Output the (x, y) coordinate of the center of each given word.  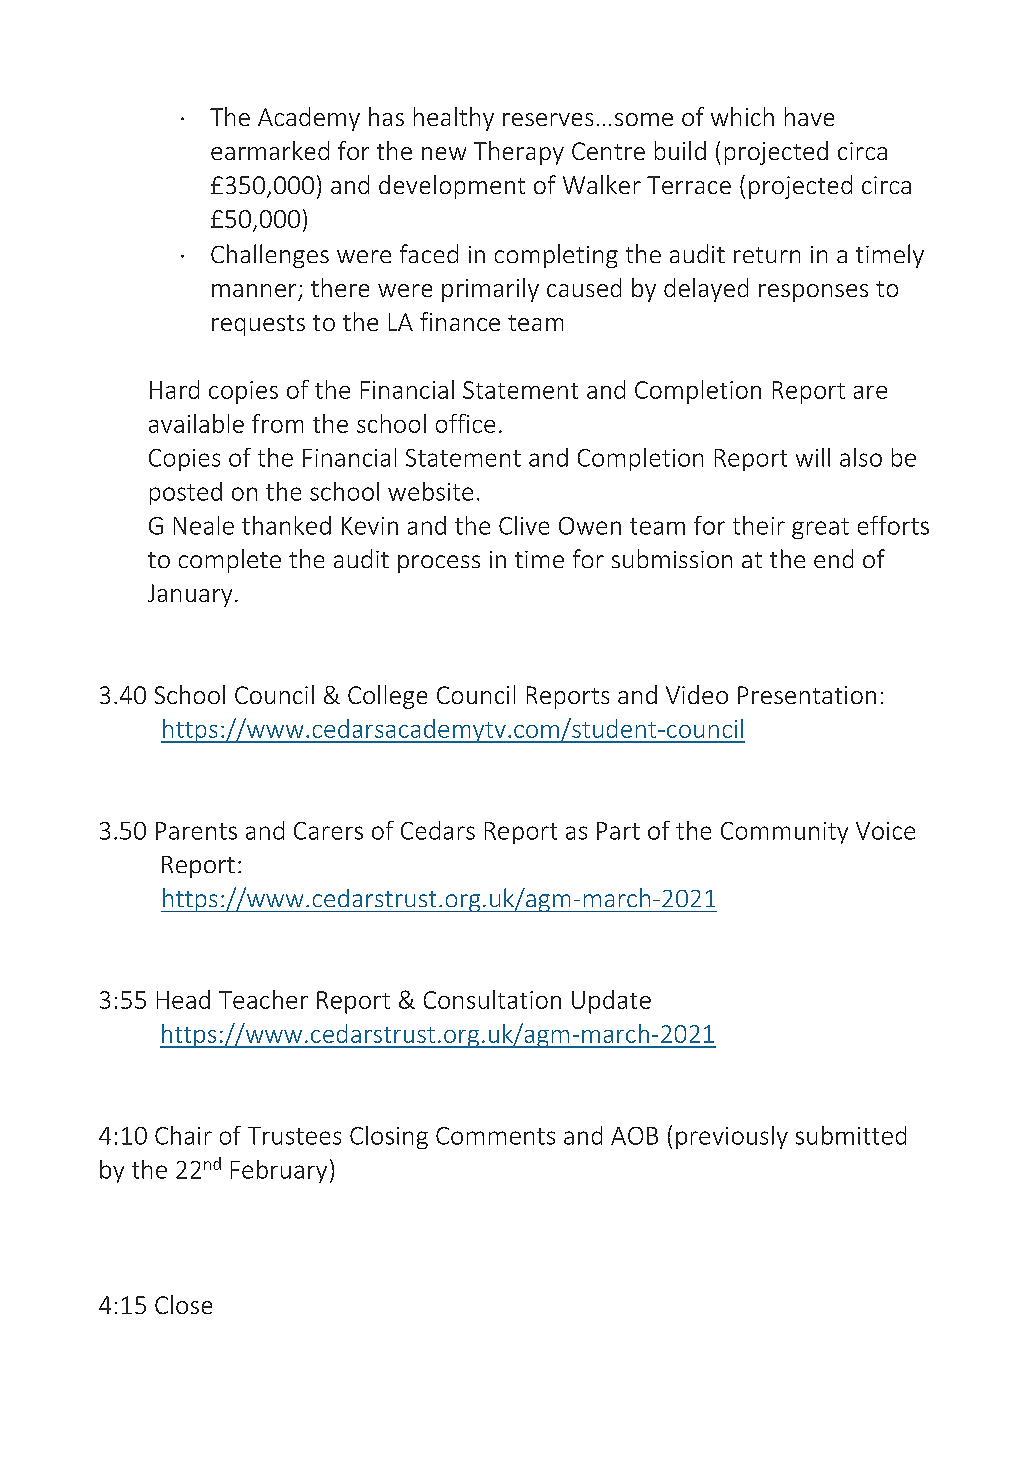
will (813, 457)
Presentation (807, 695)
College (387, 697)
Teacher (263, 999)
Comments (495, 1136)
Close (183, 1304)
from (277, 423)
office (465, 423)
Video (697, 694)
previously (732, 1137)
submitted (851, 1135)
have (809, 116)
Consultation (492, 999)
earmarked (270, 150)
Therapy (519, 153)
